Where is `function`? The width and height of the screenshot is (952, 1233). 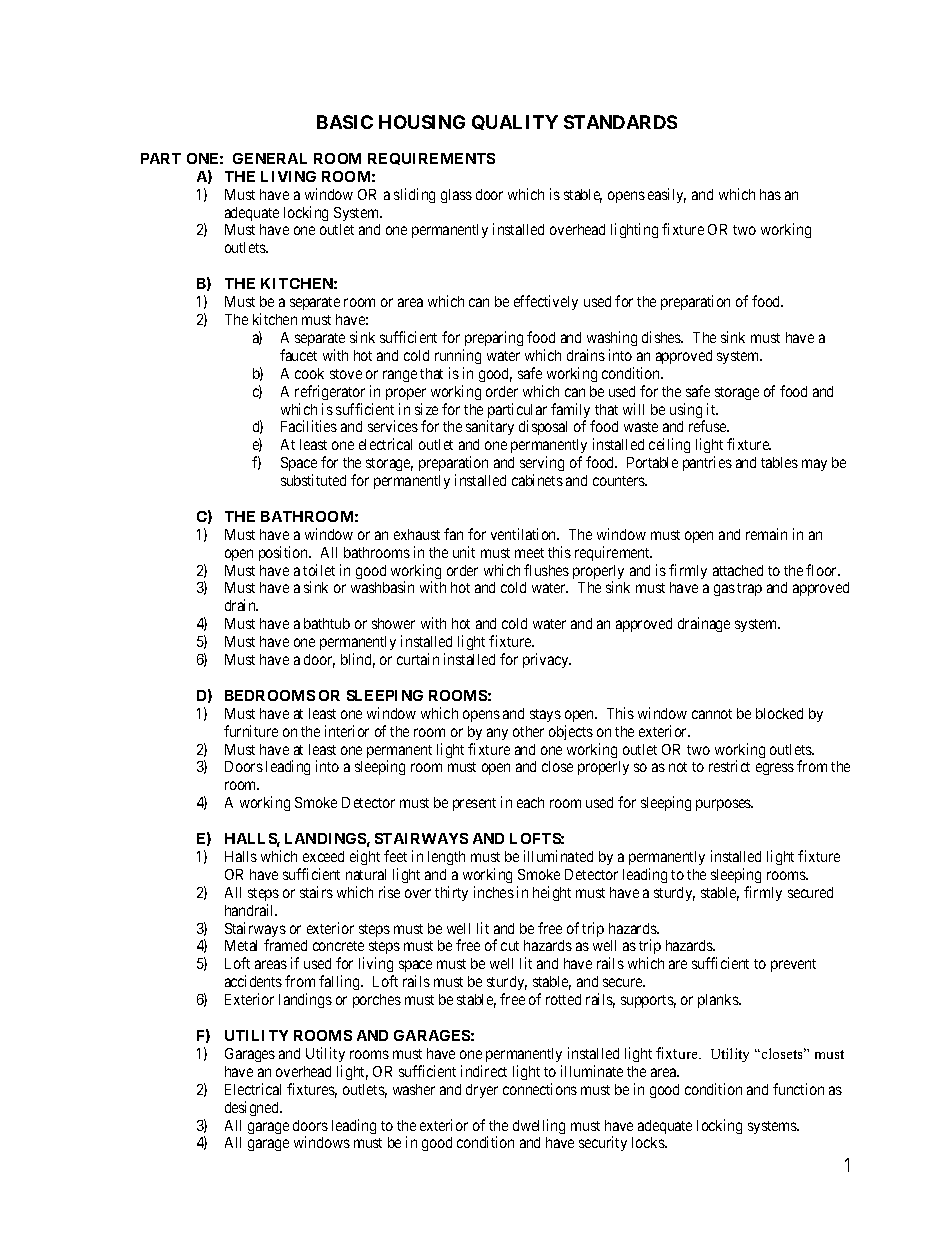
function is located at coordinates (798, 1089).
